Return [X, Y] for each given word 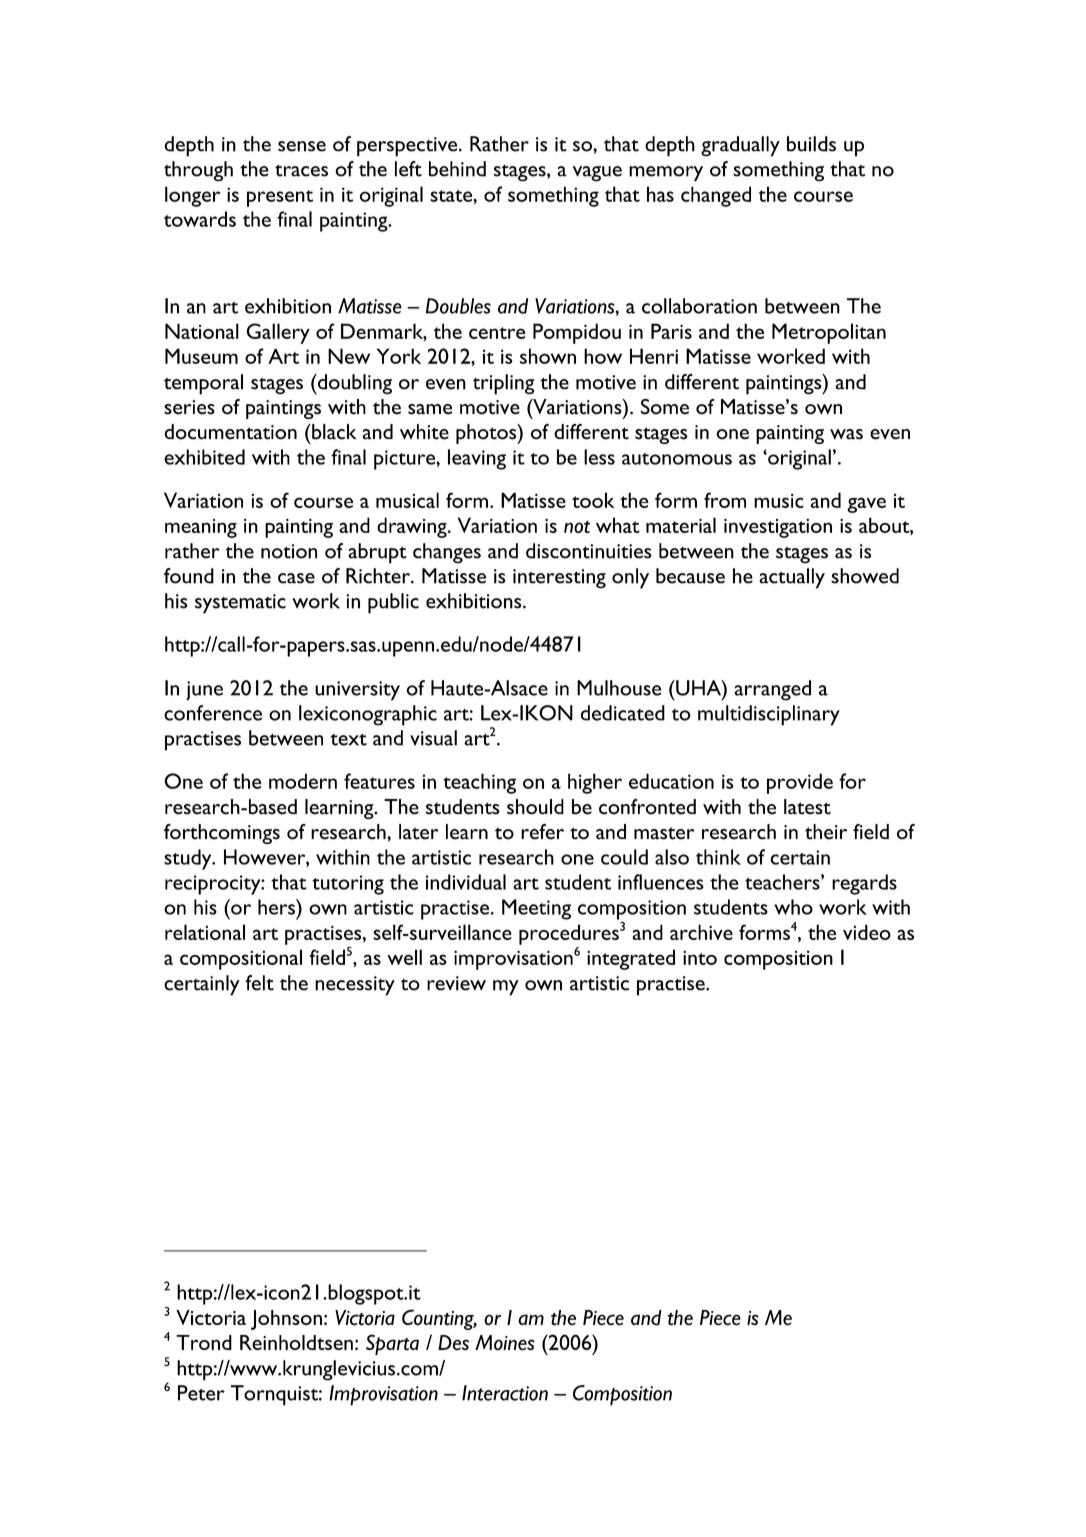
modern [303, 781]
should [535, 807]
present [280, 198]
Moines [505, 1343]
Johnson [286, 1320]
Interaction [505, 1393]
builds [811, 144]
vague [597, 174]
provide [800, 783]
